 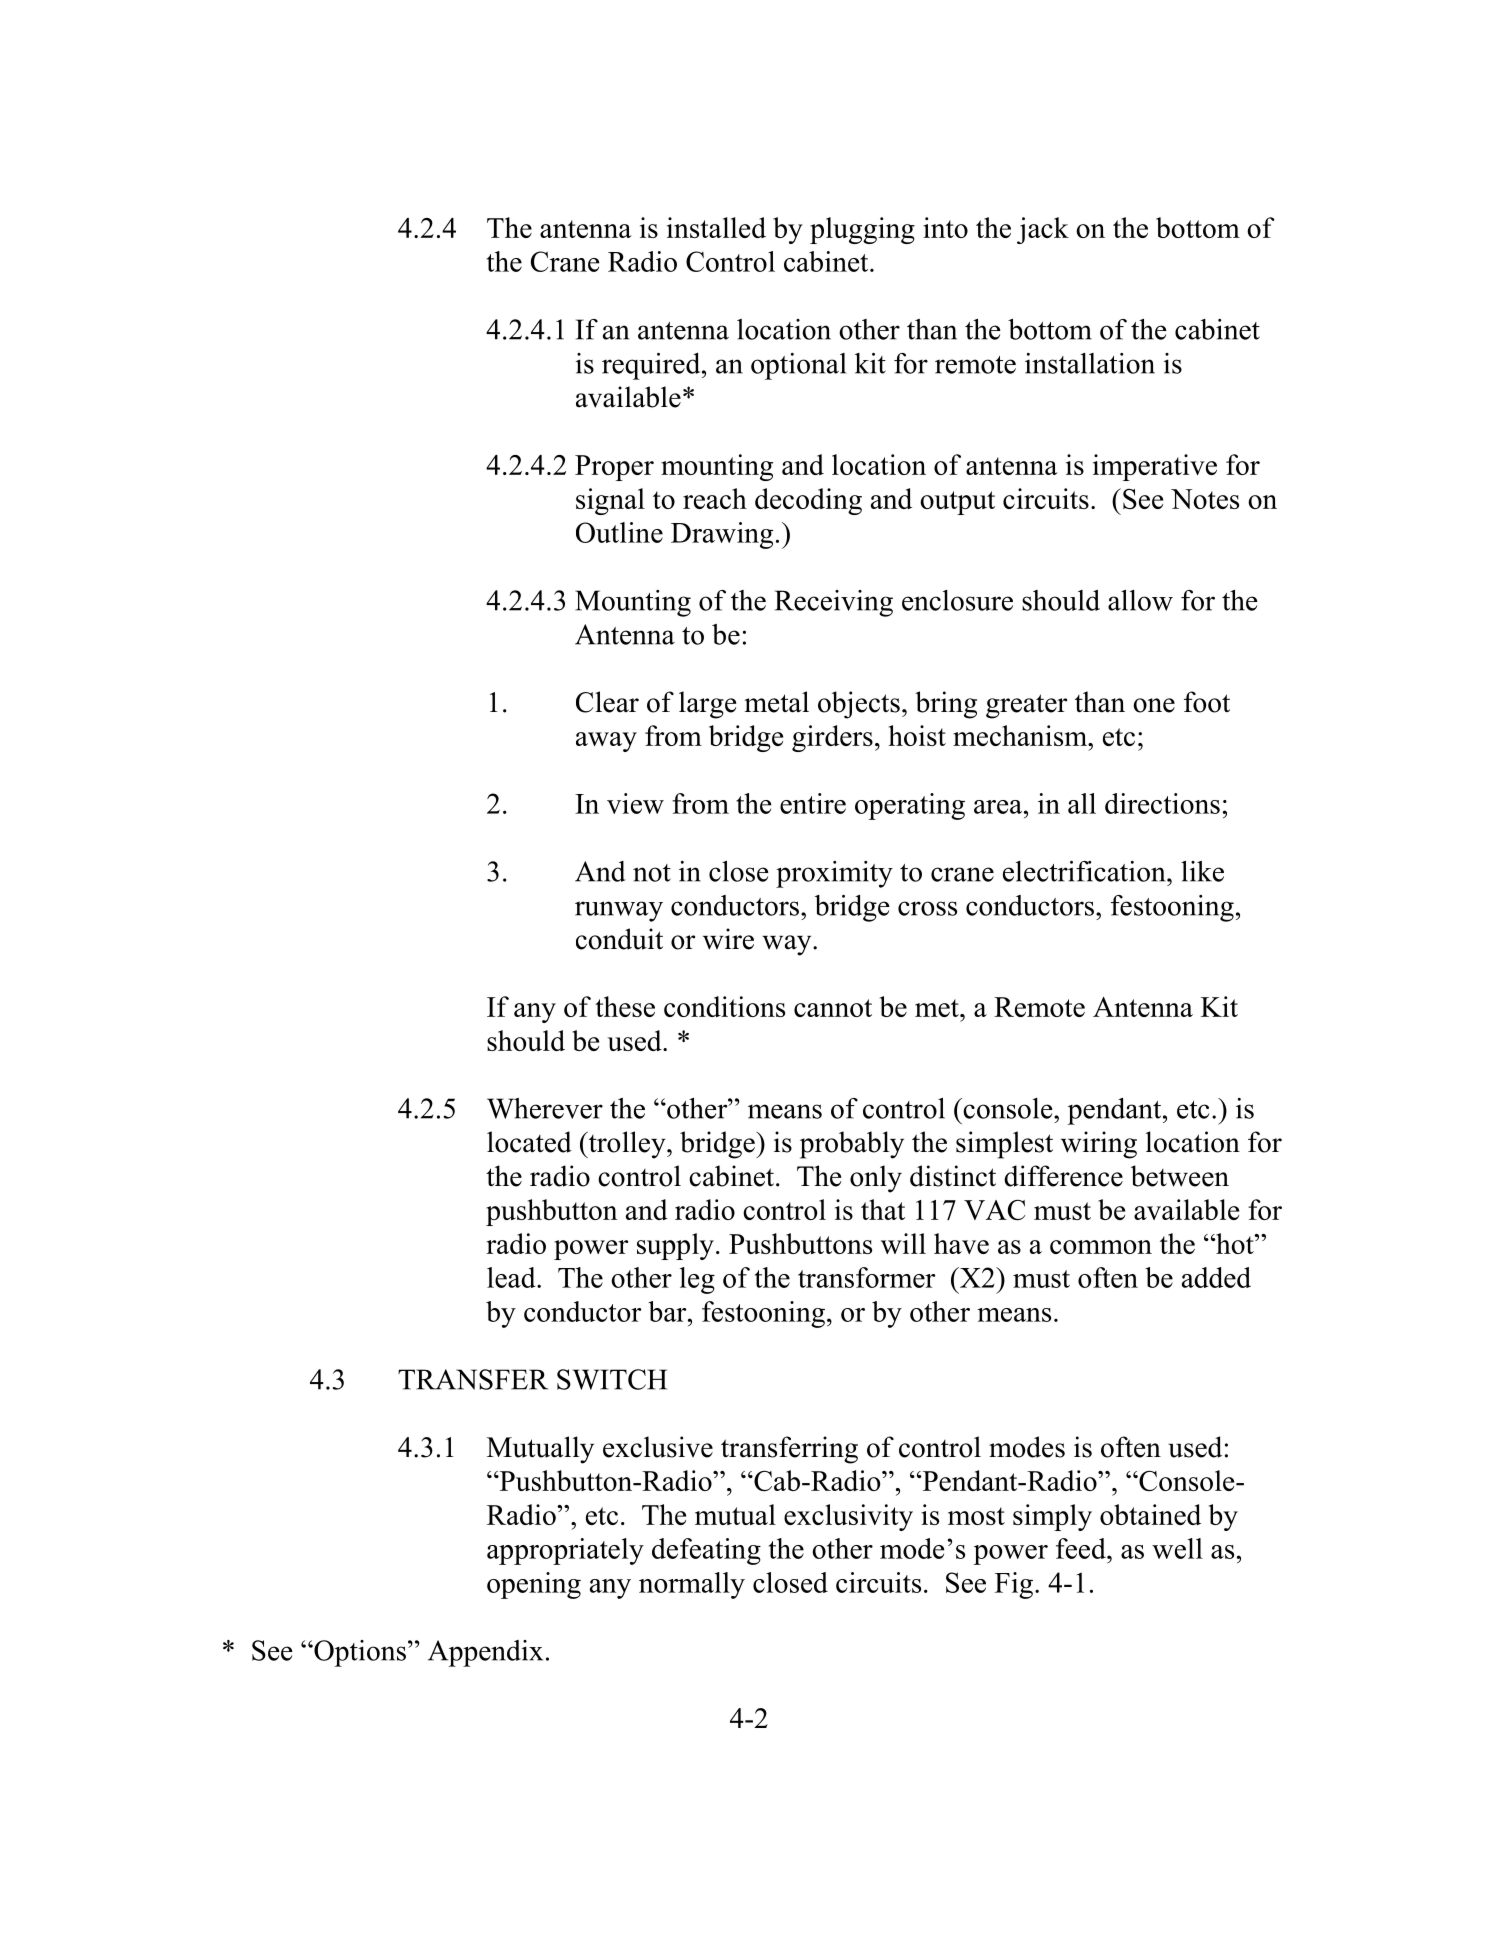 What do you see at coordinates (612, 1379) in the screenshot?
I see `SWITCH` at bounding box center [612, 1379].
